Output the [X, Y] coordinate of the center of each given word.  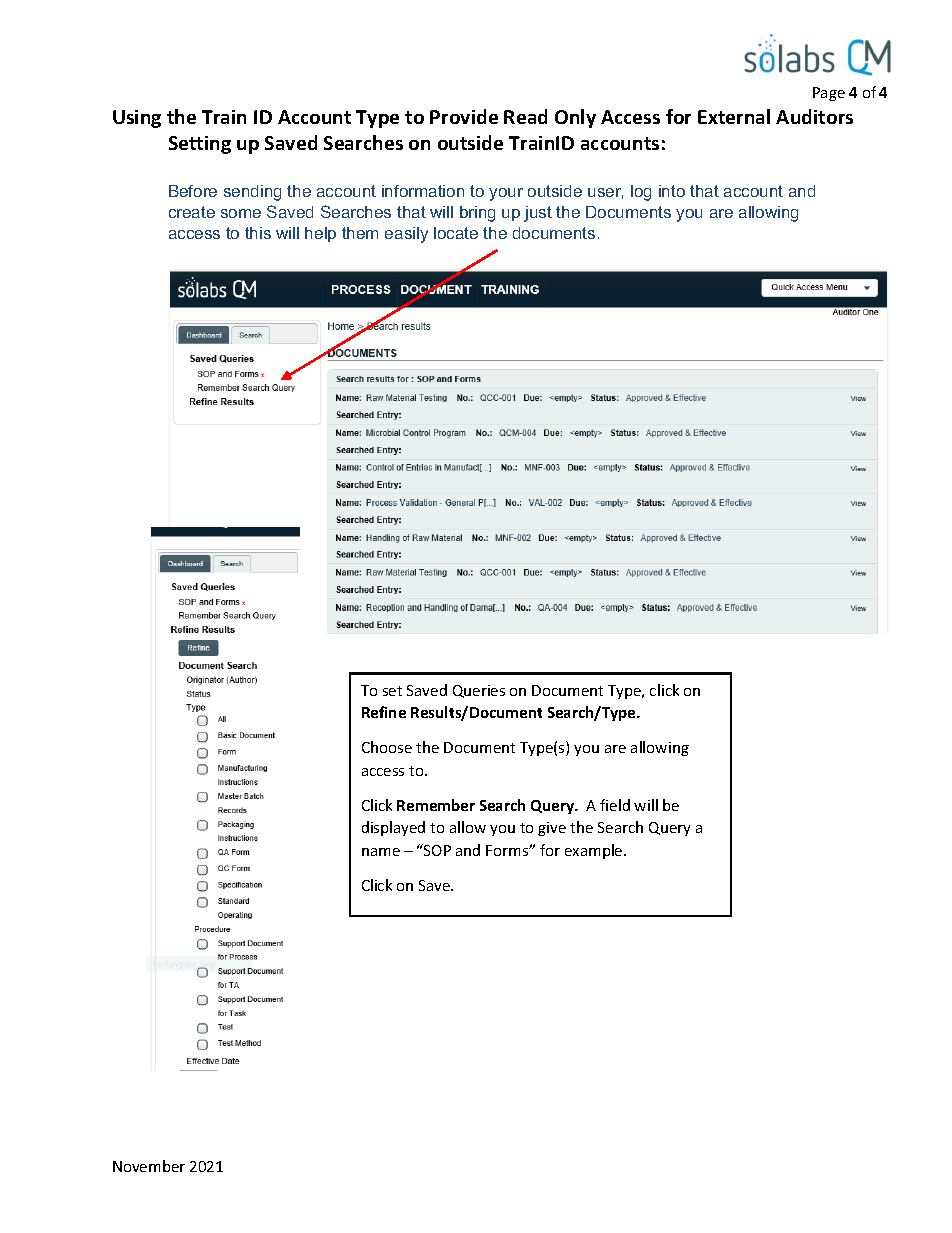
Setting [200, 145]
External [734, 116]
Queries [479, 691]
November [149, 1166]
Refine [384, 712]
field [615, 805]
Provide [464, 116]
